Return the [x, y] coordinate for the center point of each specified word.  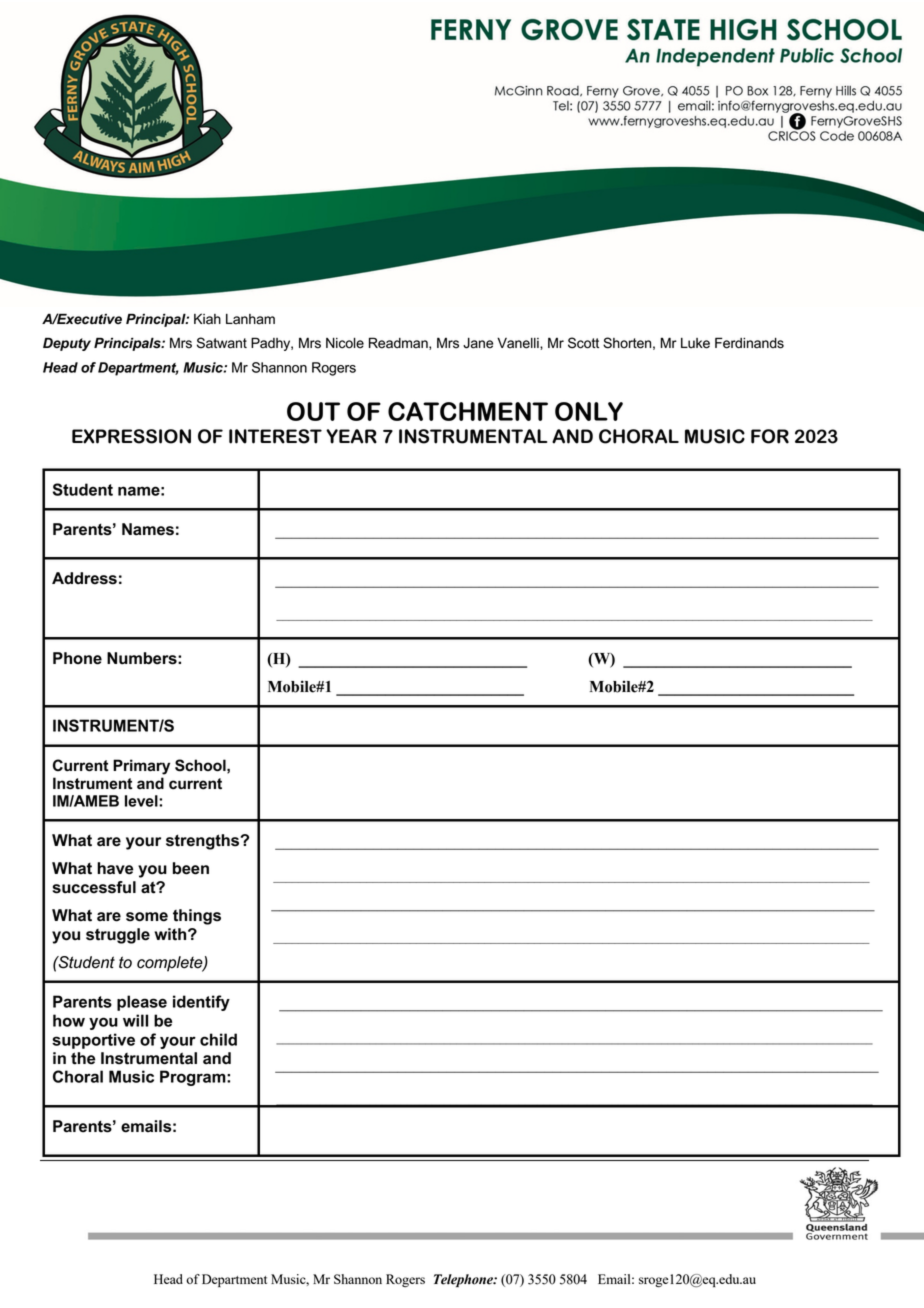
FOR [770, 436]
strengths [204, 842]
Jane [478, 343]
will [135, 1020]
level [142, 801]
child [218, 1039]
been [191, 868]
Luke [695, 343]
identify [201, 1003]
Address [84, 578]
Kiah [207, 319]
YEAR [351, 436]
